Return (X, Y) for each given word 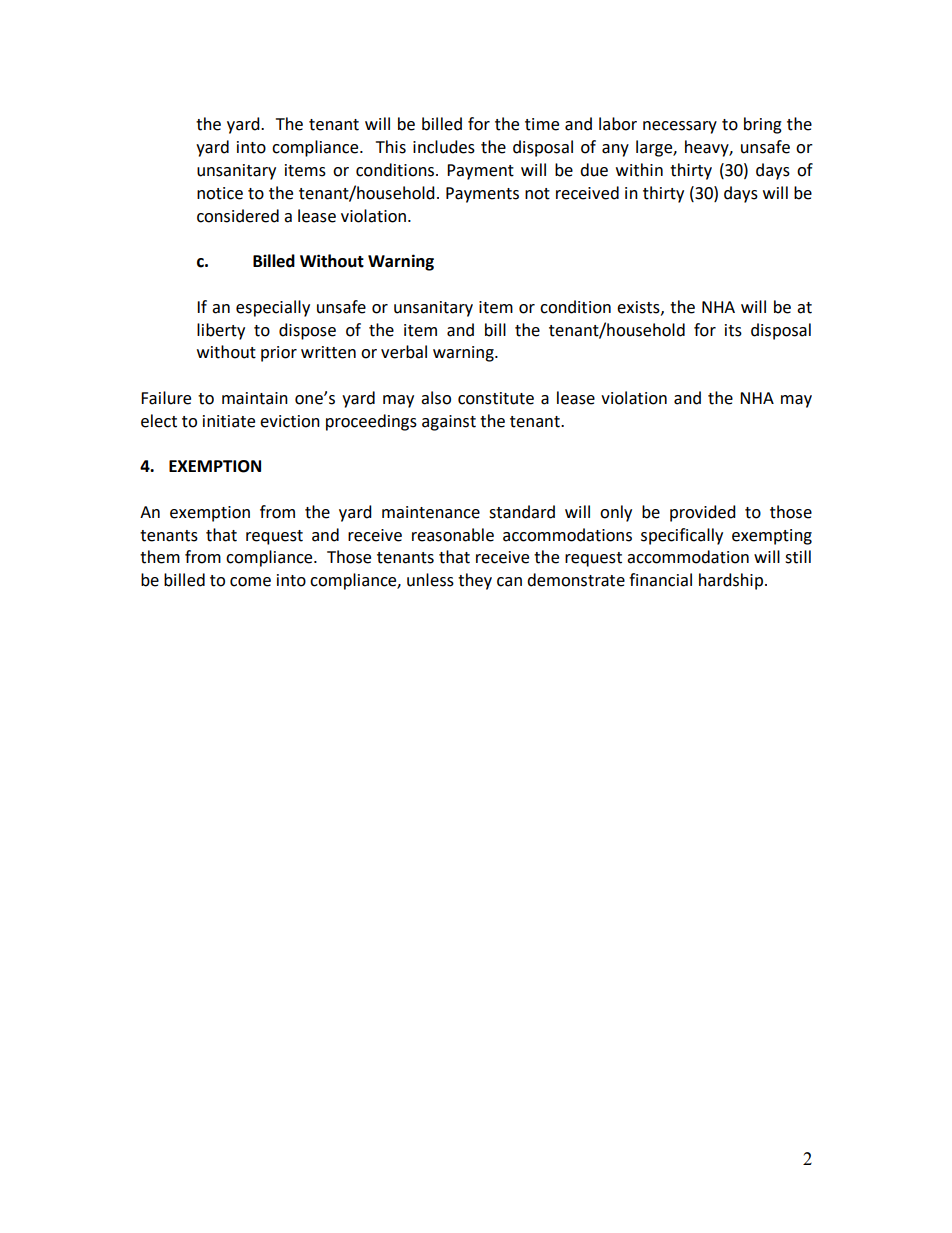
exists (639, 308)
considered (238, 216)
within (639, 170)
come (250, 582)
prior (279, 354)
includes (444, 147)
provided (703, 513)
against (449, 423)
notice (220, 193)
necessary (680, 127)
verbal (404, 352)
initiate (229, 421)
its (733, 330)
